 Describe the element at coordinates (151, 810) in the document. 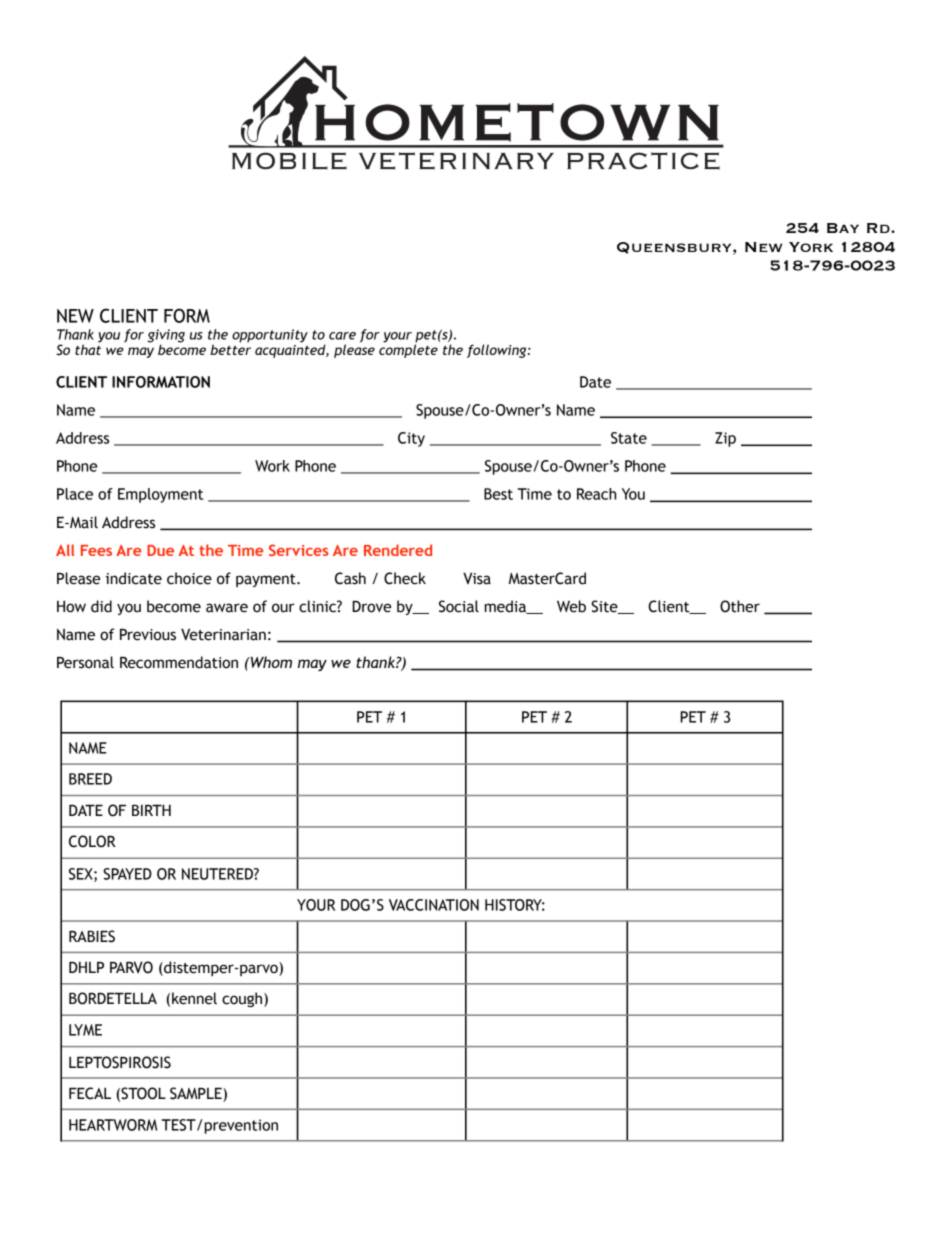

I see `BIRTH` at that location.
